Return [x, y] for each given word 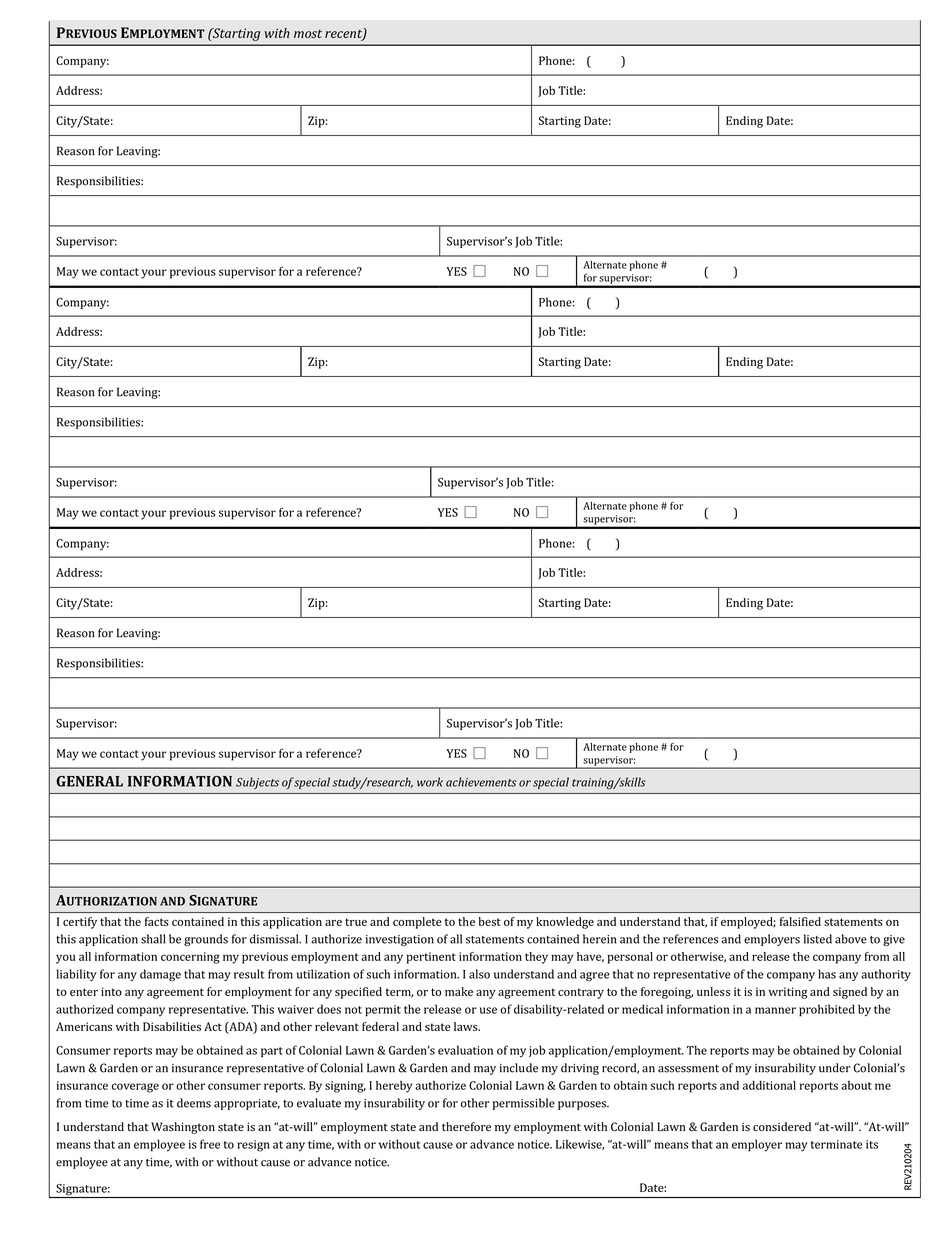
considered [782, 1127]
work [430, 782]
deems [194, 1103]
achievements [481, 782]
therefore [466, 1126]
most [308, 33]
